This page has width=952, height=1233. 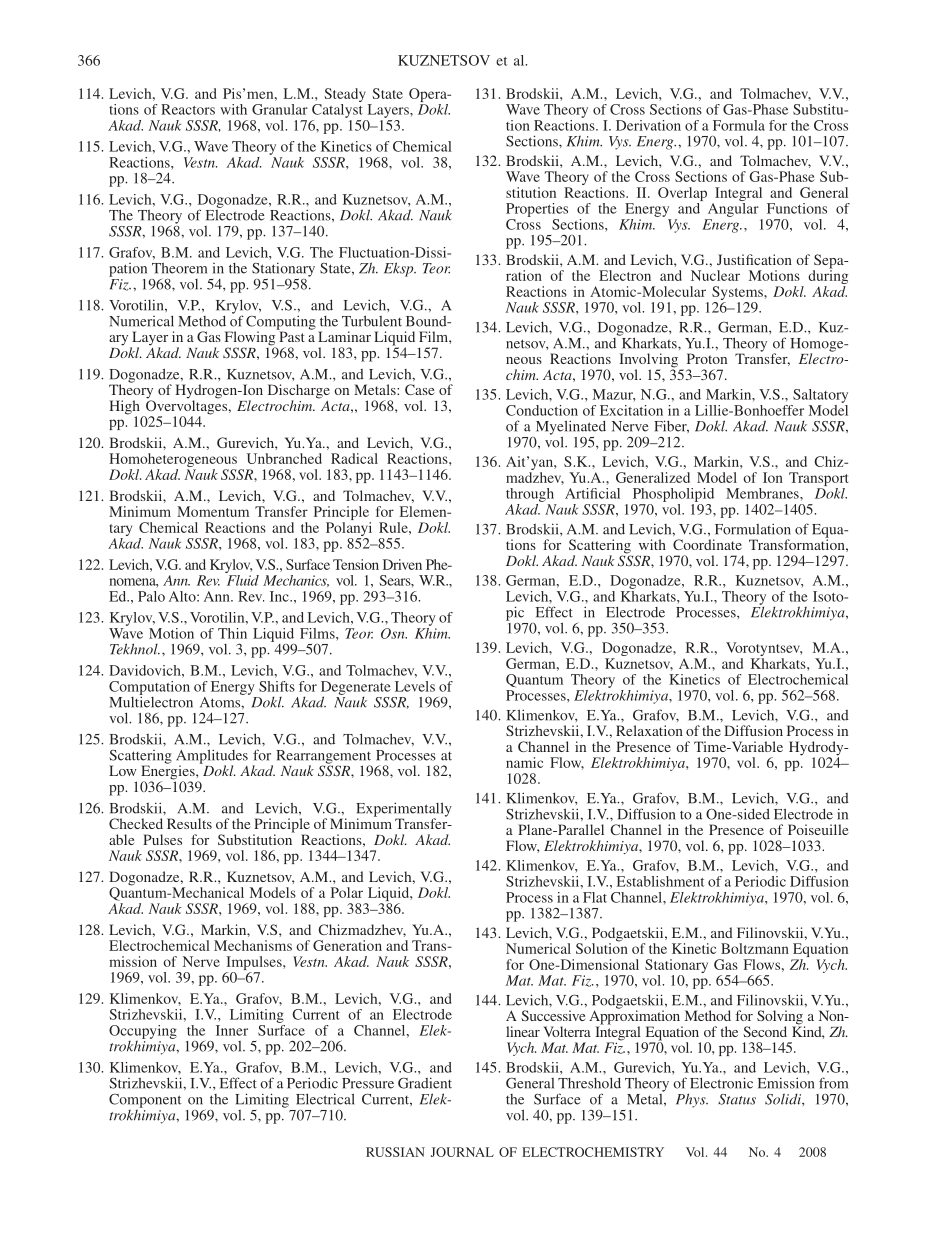 I want to click on Membranes, so click(x=763, y=493).
